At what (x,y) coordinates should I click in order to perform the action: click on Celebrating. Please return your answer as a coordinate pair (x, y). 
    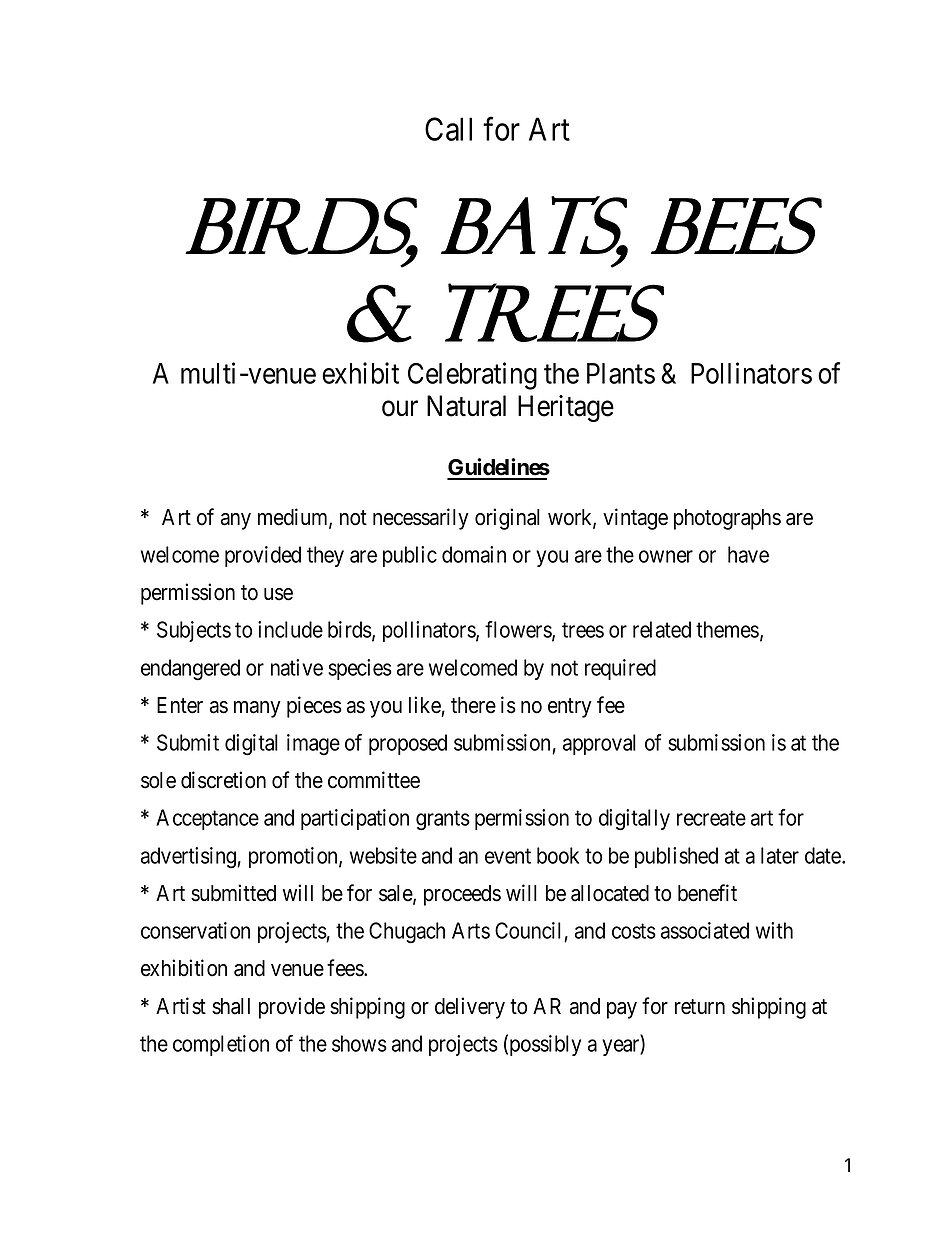
    Looking at the image, I should click on (472, 376).
